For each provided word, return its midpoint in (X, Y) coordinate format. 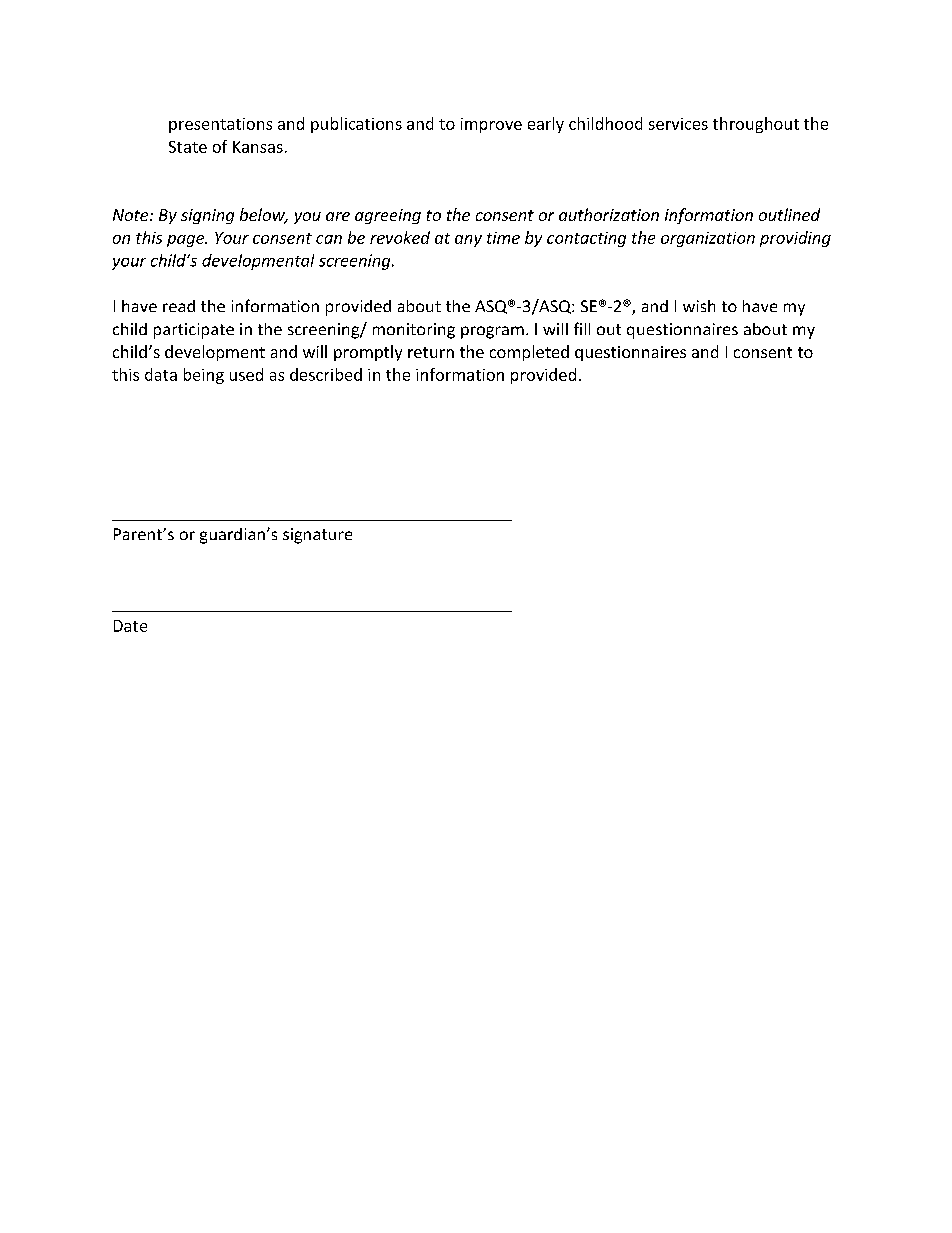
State (188, 147)
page (187, 241)
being (204, 376)
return (431, 352)
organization (708, 239)
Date (130, 626)
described (326, 374)
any (468, 241)
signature (317, 536)
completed (529, 353)
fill (582, 328)
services (678, 124)
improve (491, 125)
